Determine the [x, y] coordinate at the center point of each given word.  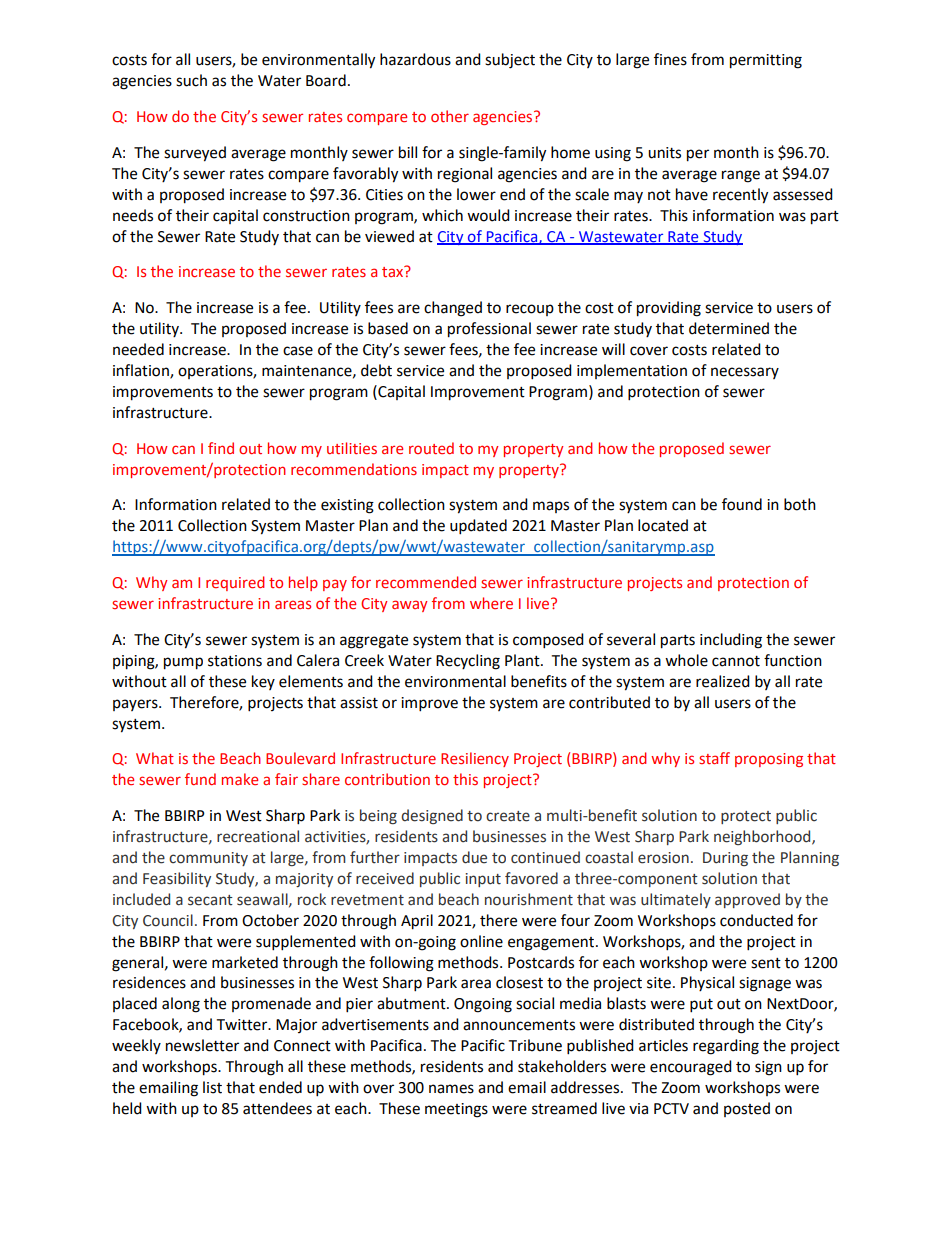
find [221, 448]
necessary [745, 373]
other [450, 116]
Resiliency [475, 759]
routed [431, 448]
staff [714, 758]
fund [200, 779]
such [191, 80]
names [451, 1089]
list [212, 1087]
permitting [766, 61]
